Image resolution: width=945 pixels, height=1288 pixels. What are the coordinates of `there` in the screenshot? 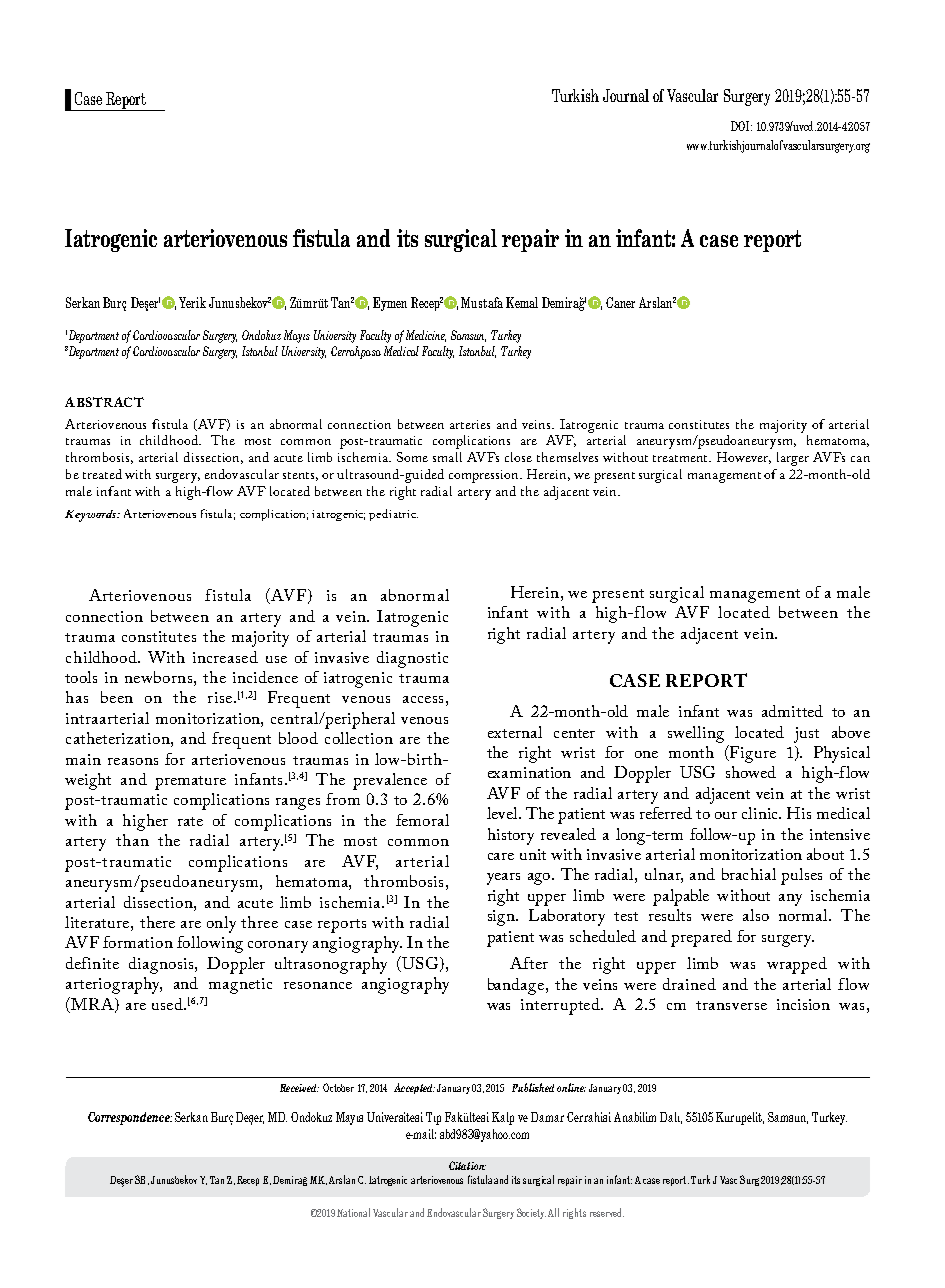 It's located at (157, 922).
